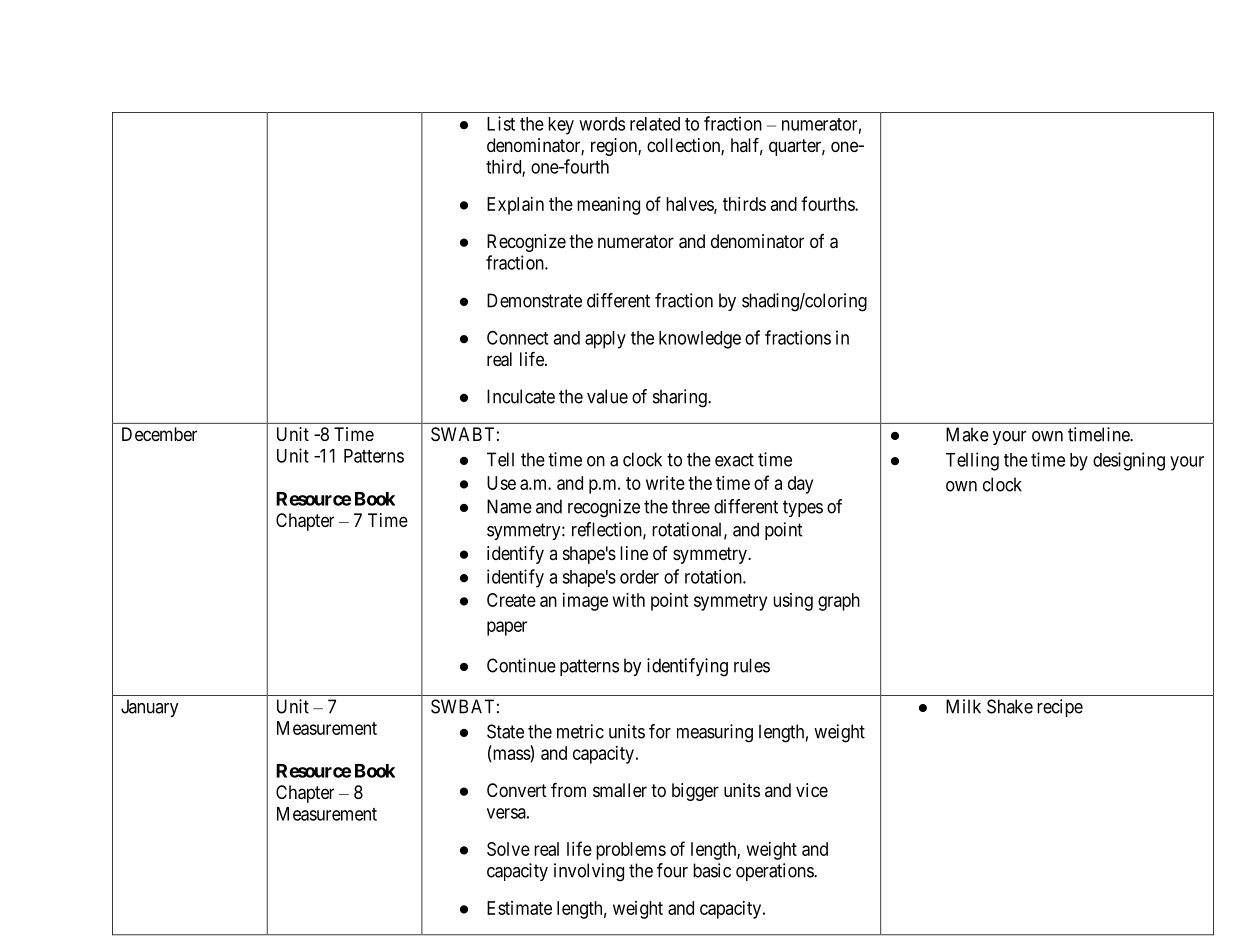  What do you see at coordinates (602, 124) in the screenshot?
I see `words` at bounding box center [602, 124].
